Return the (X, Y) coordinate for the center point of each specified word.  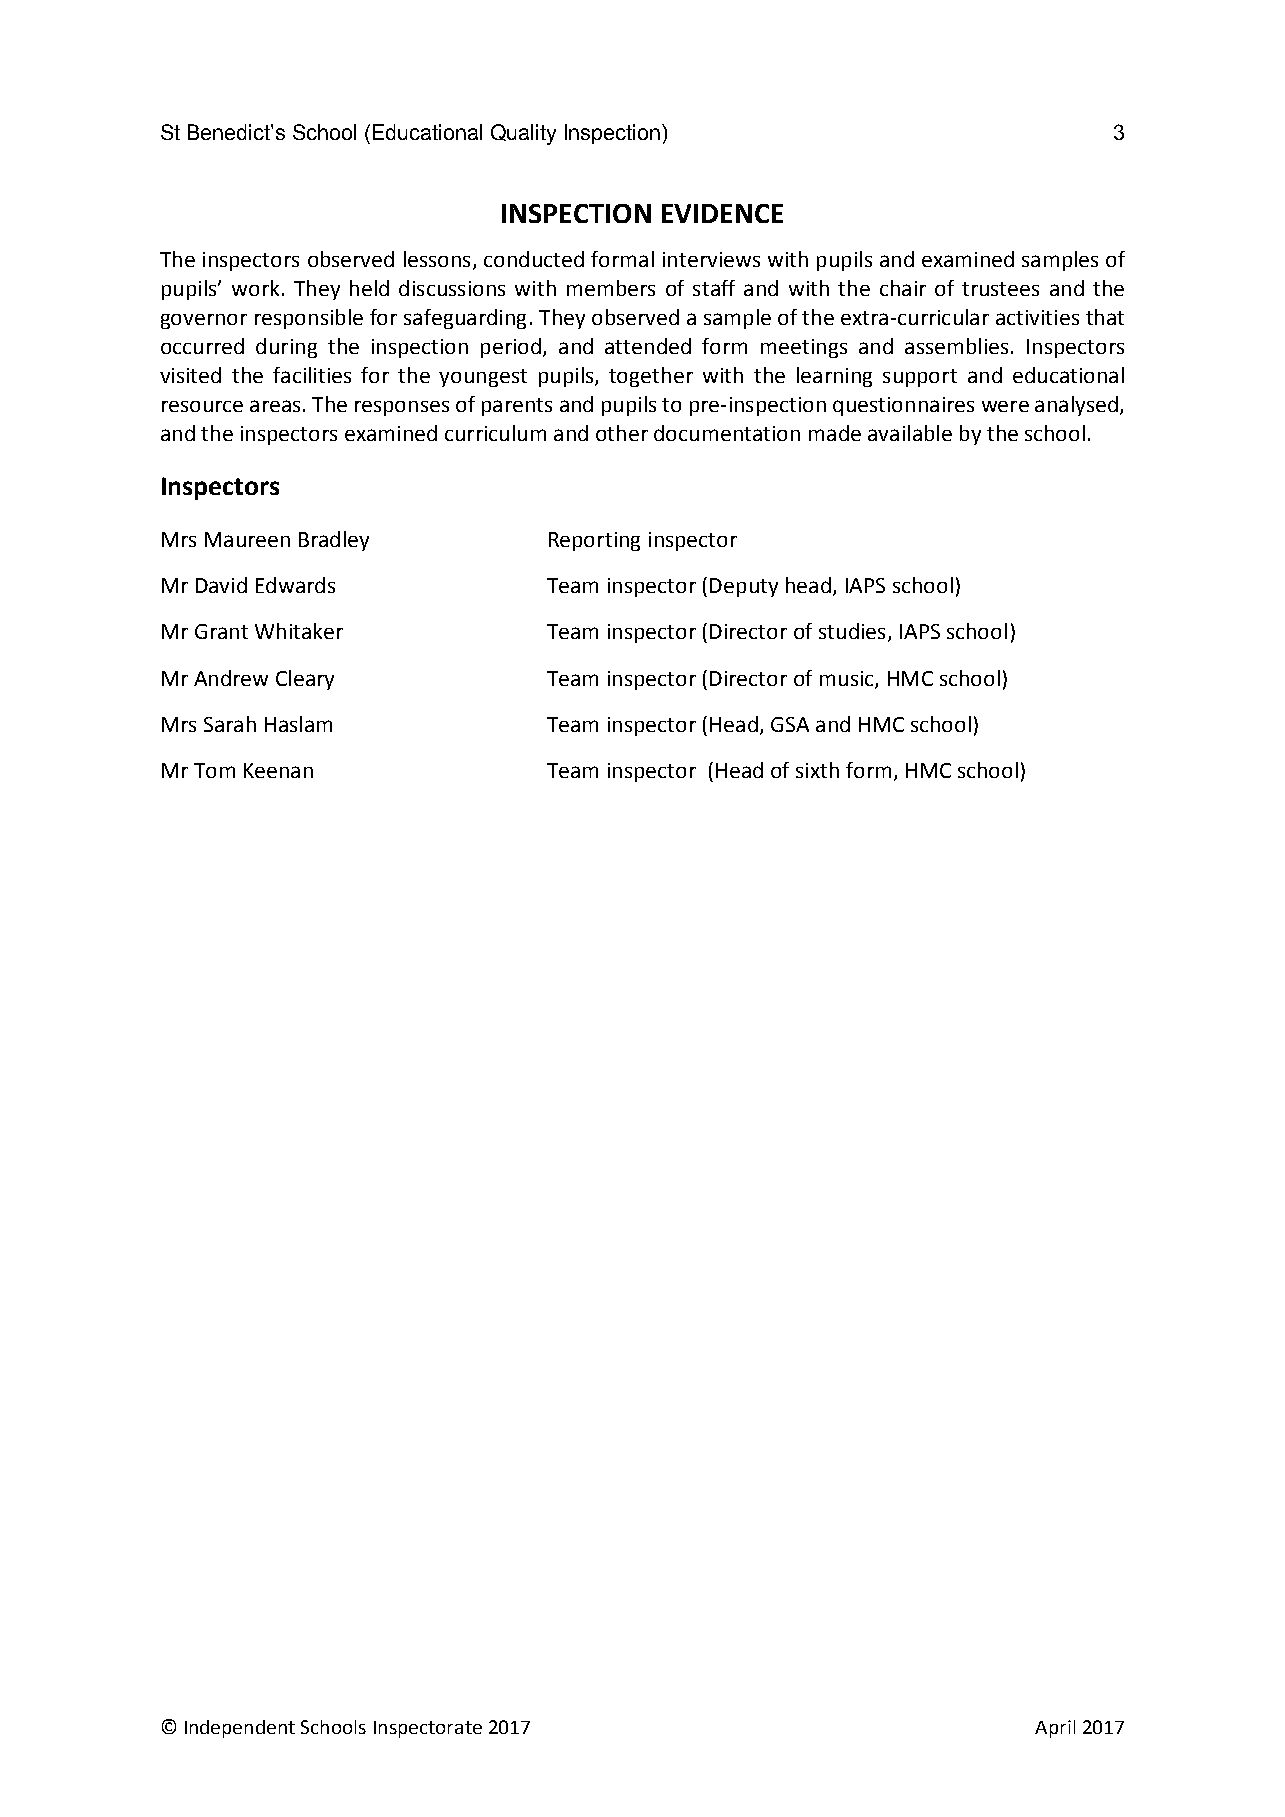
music (848, 679)
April (1055, 1729)
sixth (817, 770)
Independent (240, 1729)
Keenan (278, 770)
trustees (1000, 289)
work (255, 288)
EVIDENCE (722, 213)
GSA (790, 724)
